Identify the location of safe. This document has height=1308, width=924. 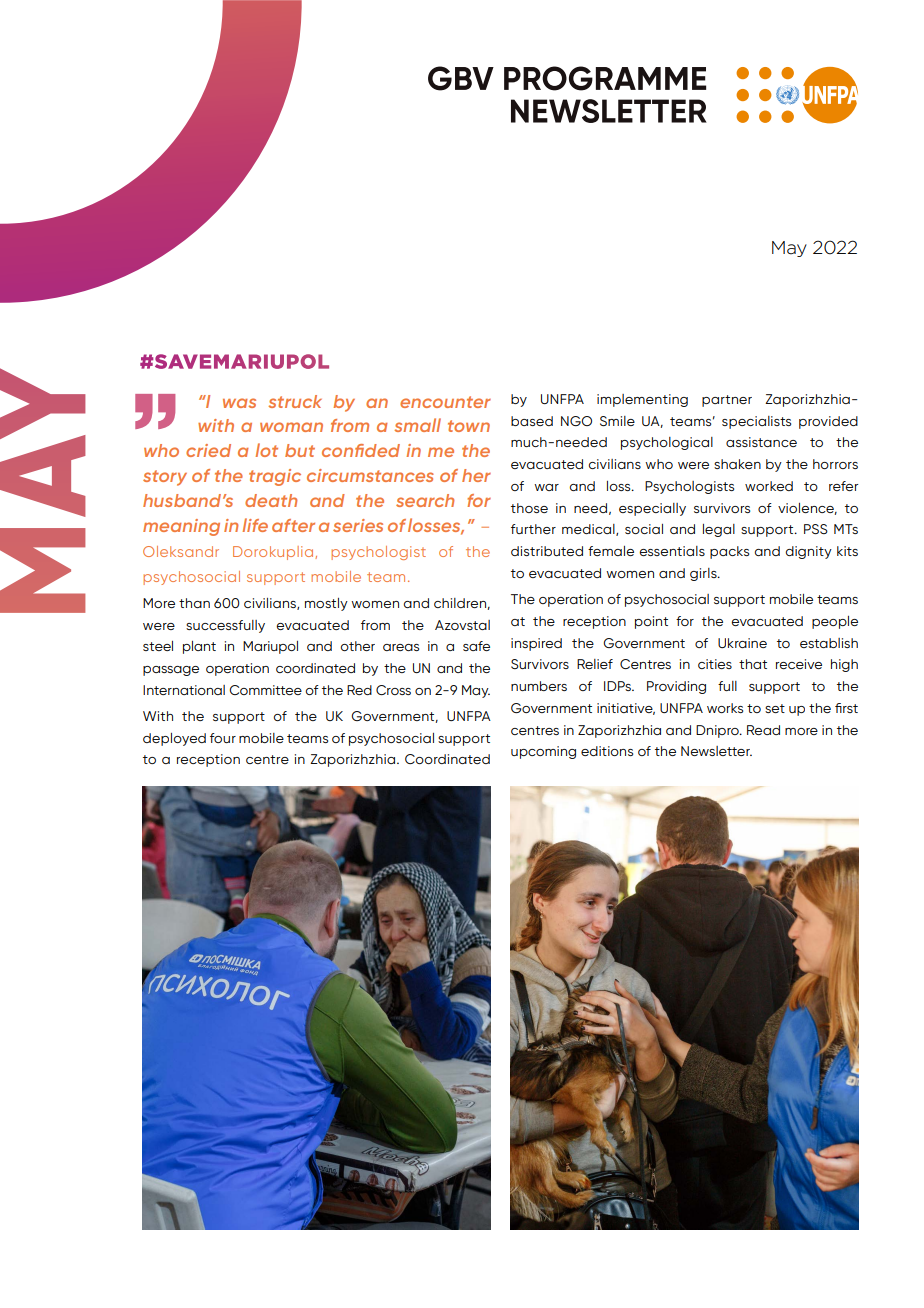
(476, 646).
